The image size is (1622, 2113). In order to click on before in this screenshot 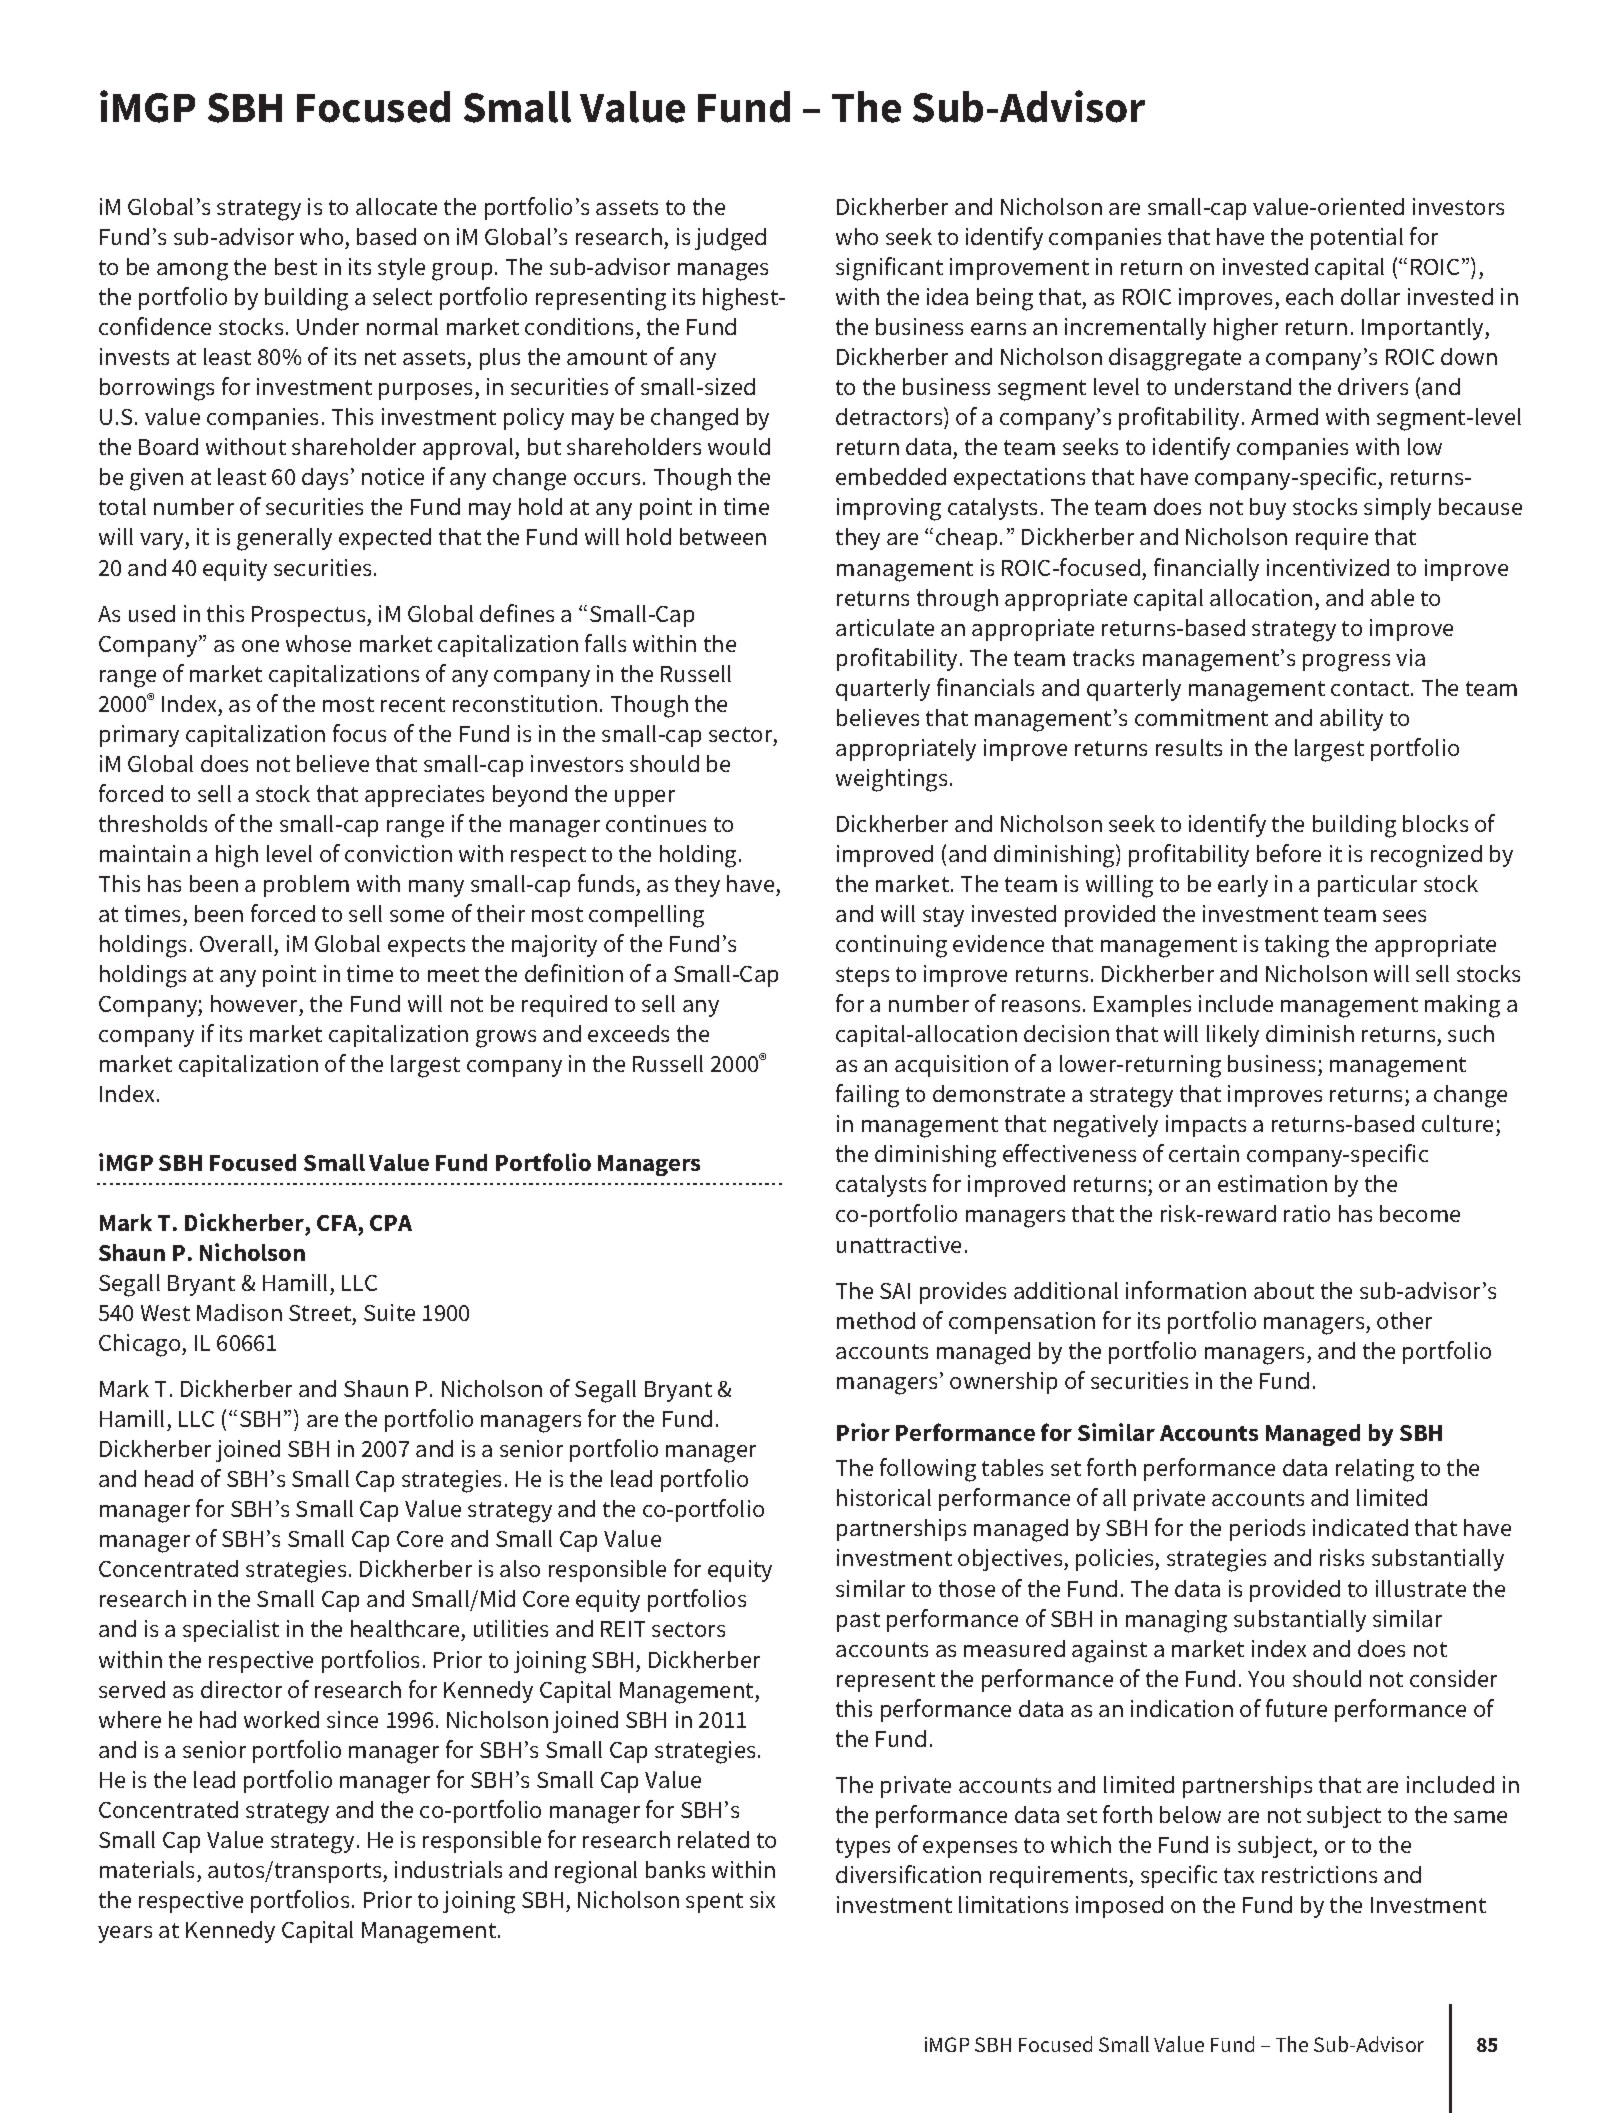, I will do `click(1289, 853)`.
